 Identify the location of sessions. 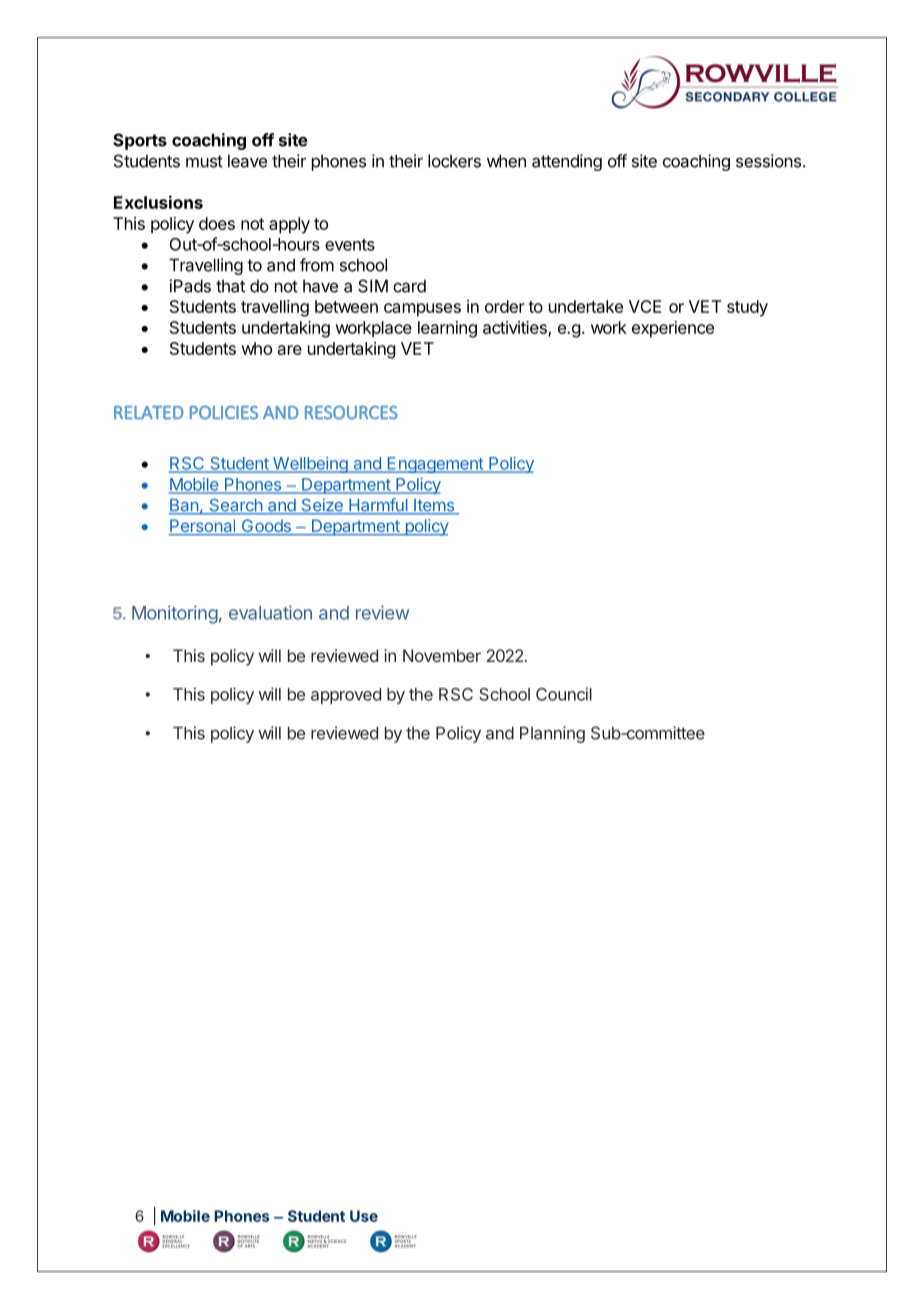
(768, 161).
